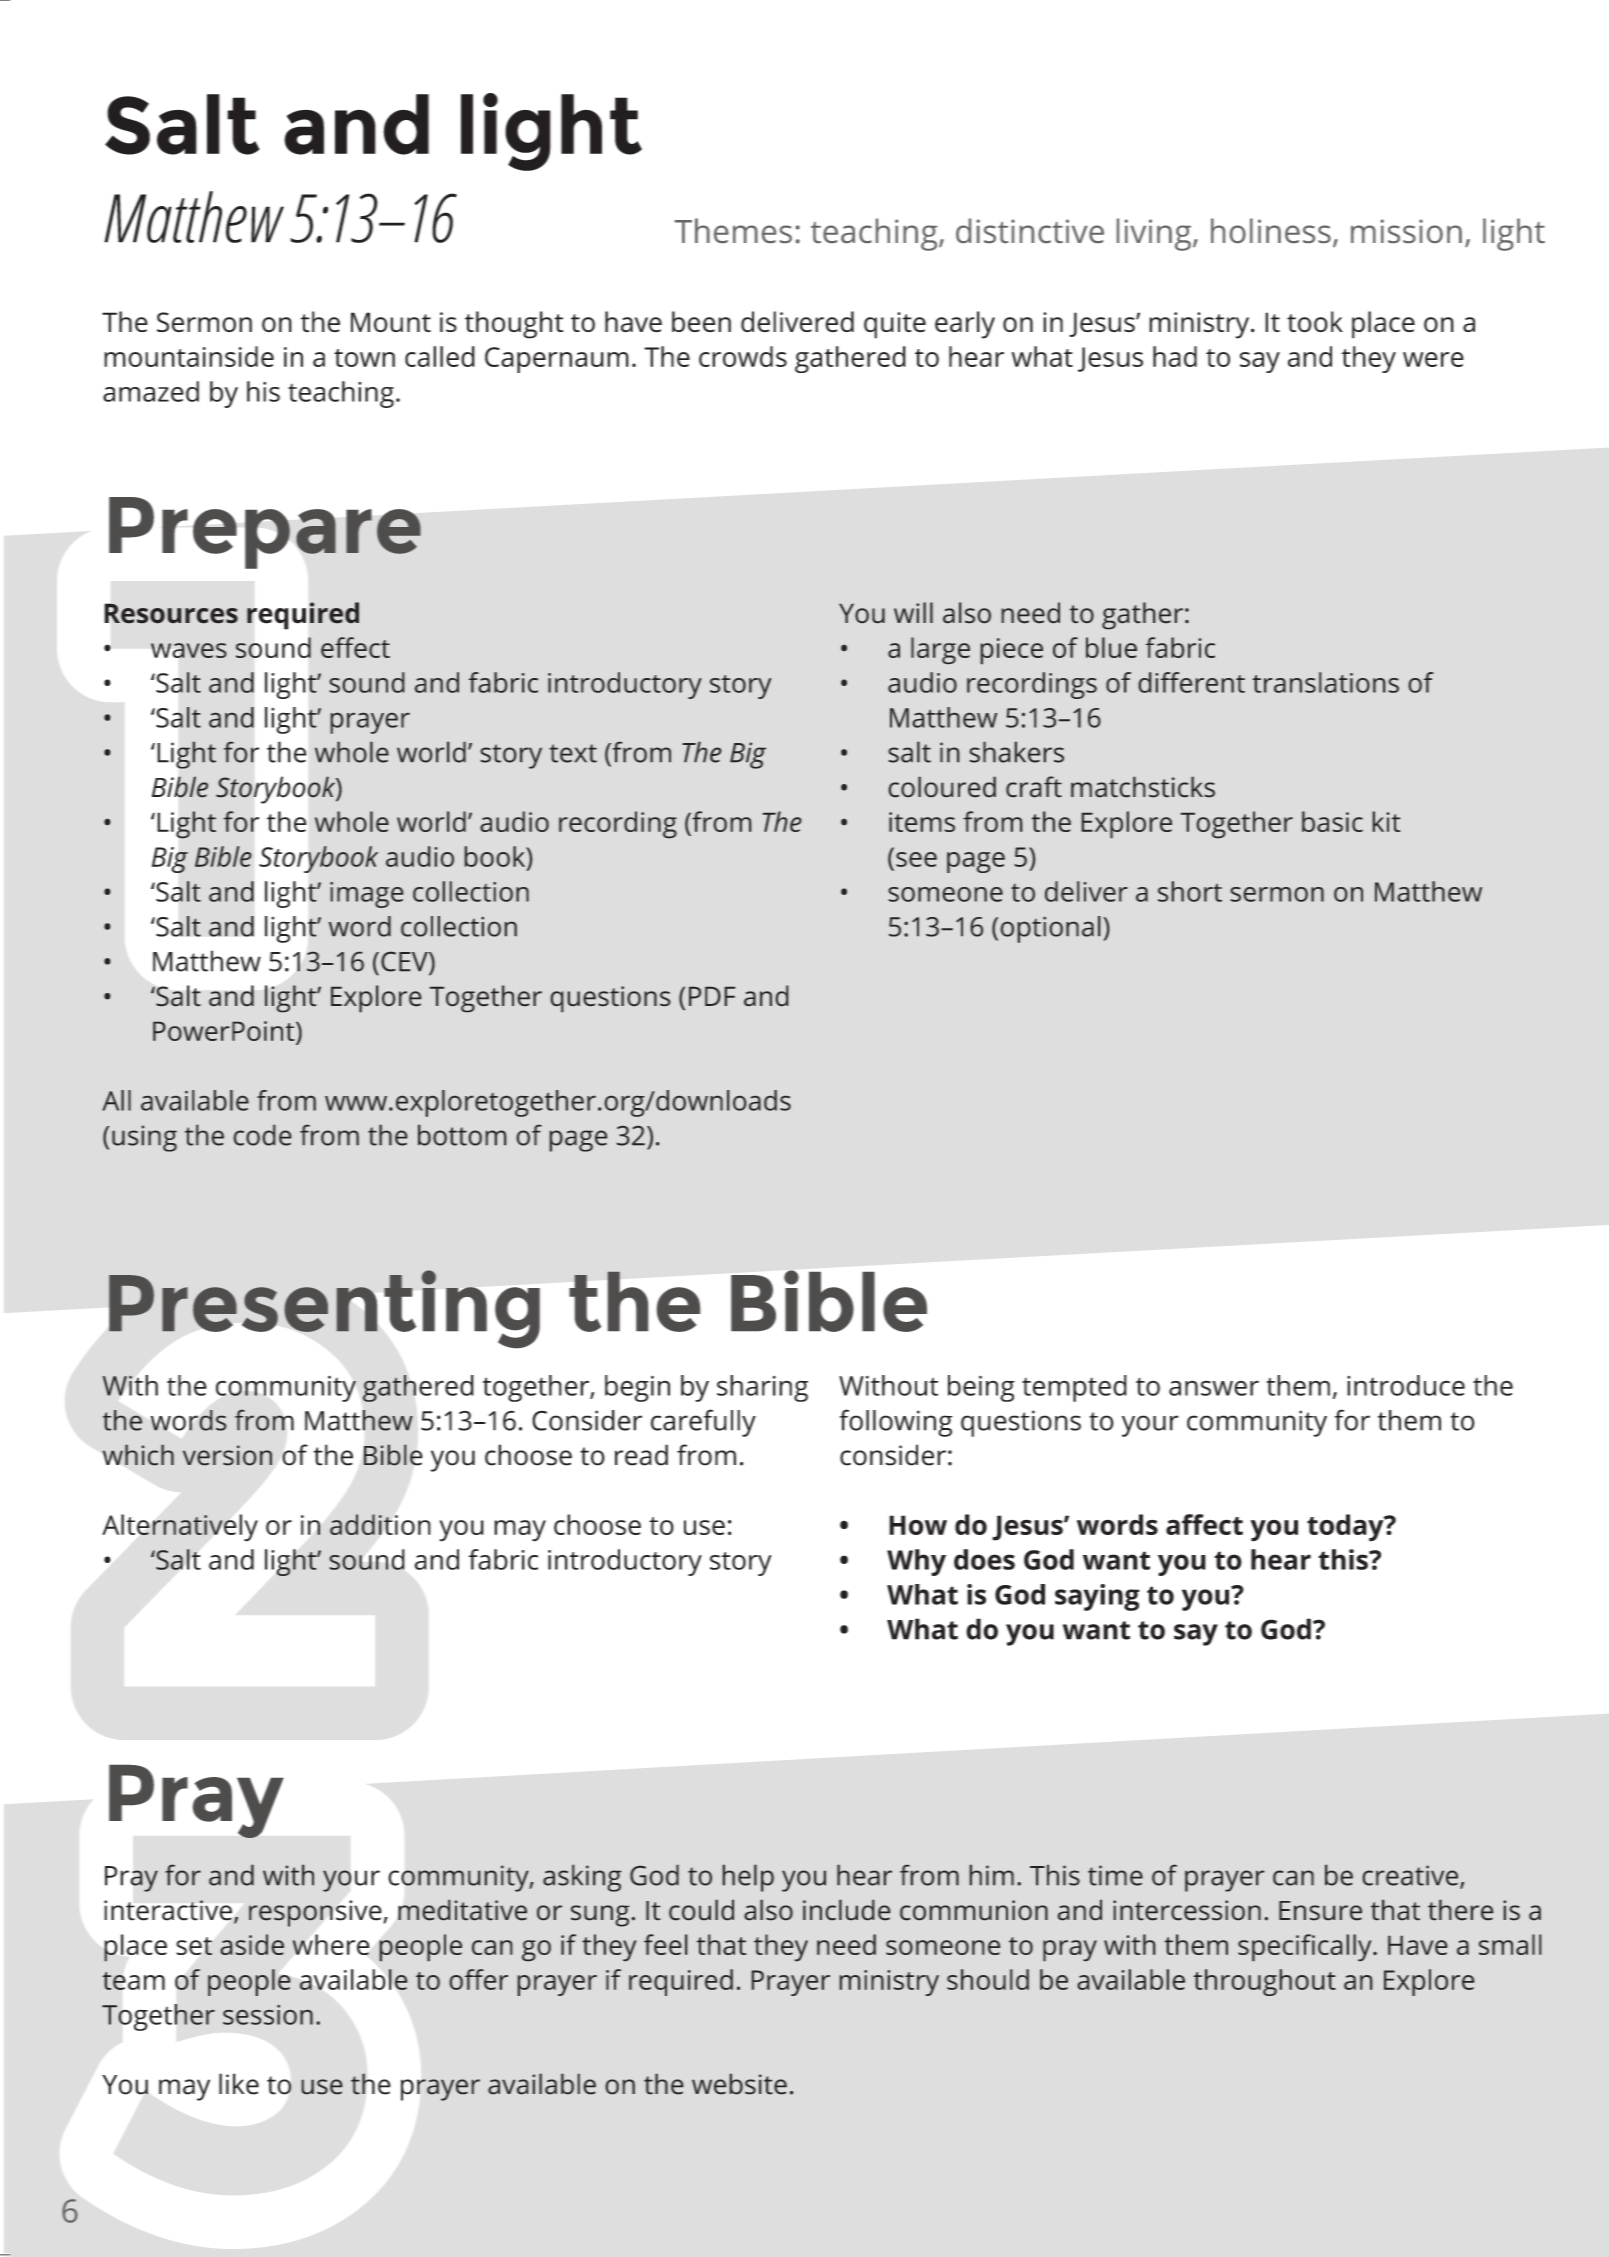 This image has width=1609, height=2257. I want to click on website, so click(739, 2084).
